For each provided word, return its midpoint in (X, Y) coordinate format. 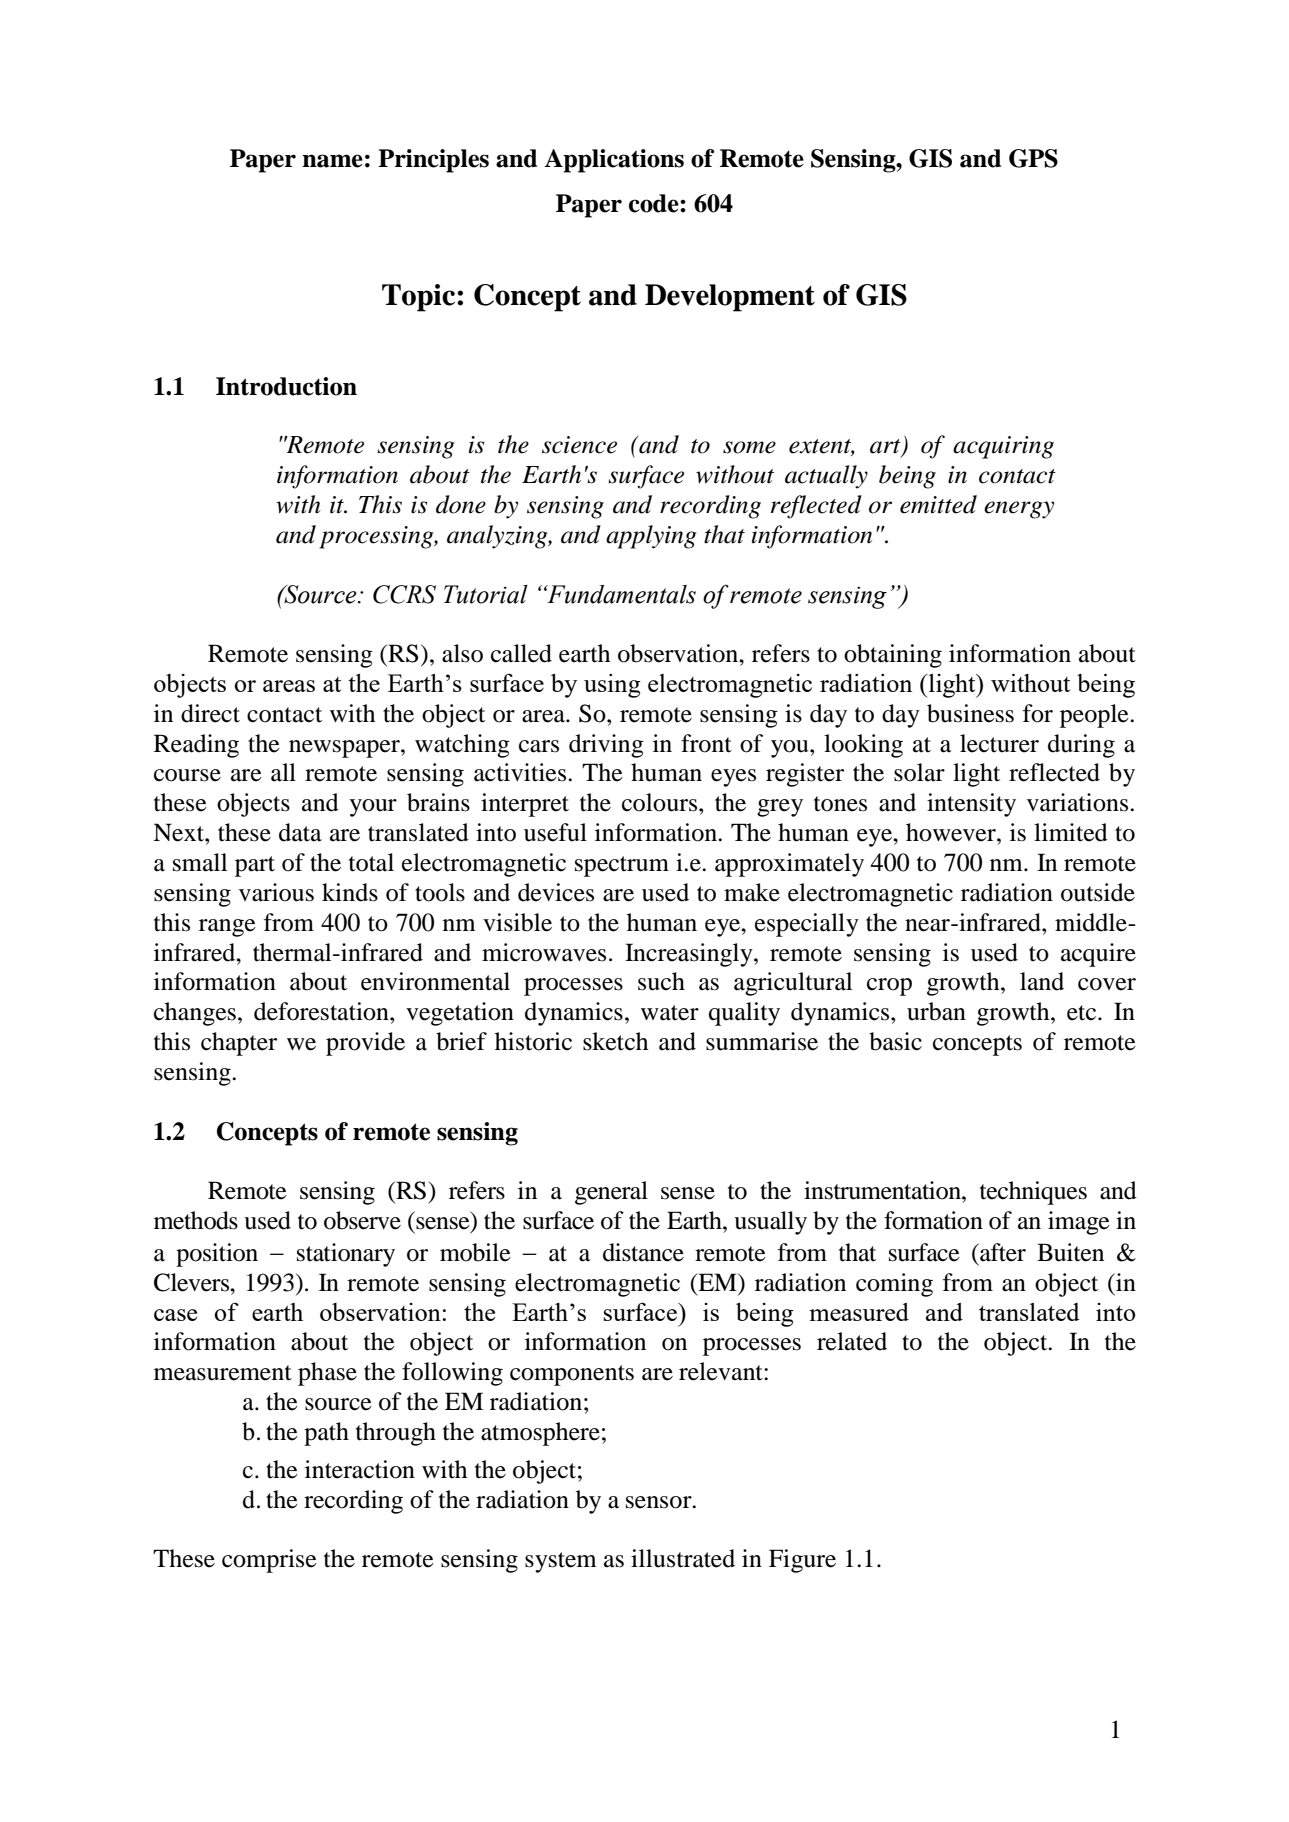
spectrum (622, 866)
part (255, 866)
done (461, 504)
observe (362, 1220)
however (952, 832)
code (655, 203)
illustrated (683, 1558)
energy (1019, 510)
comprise (269, 1561)
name (332, 161)
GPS (1033, 158)
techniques (1033, 1193)
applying (651, 537)
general (611, 1193)
